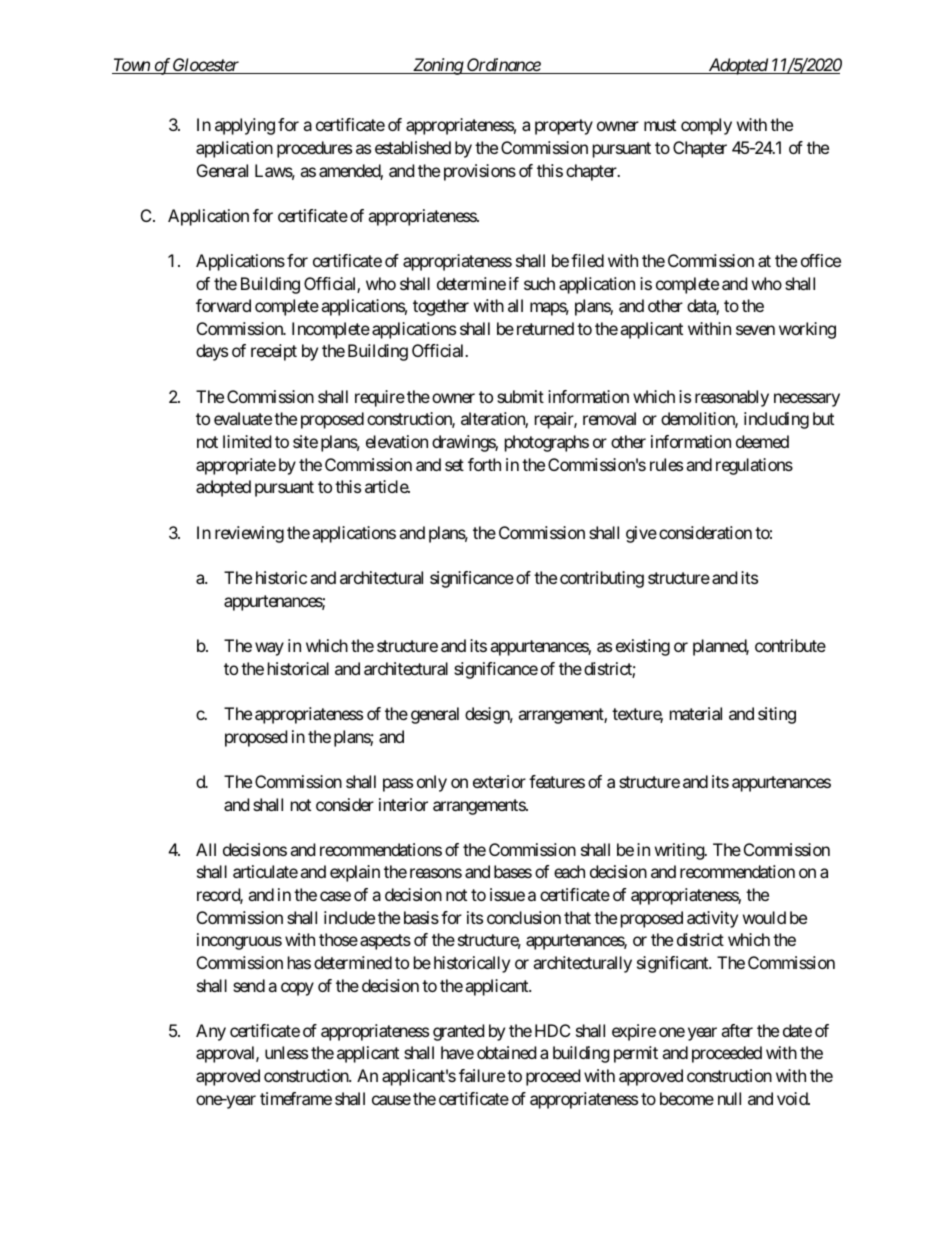 This screenshot has height=1233, width=952. I want to click on null, so click(729, 1098).
